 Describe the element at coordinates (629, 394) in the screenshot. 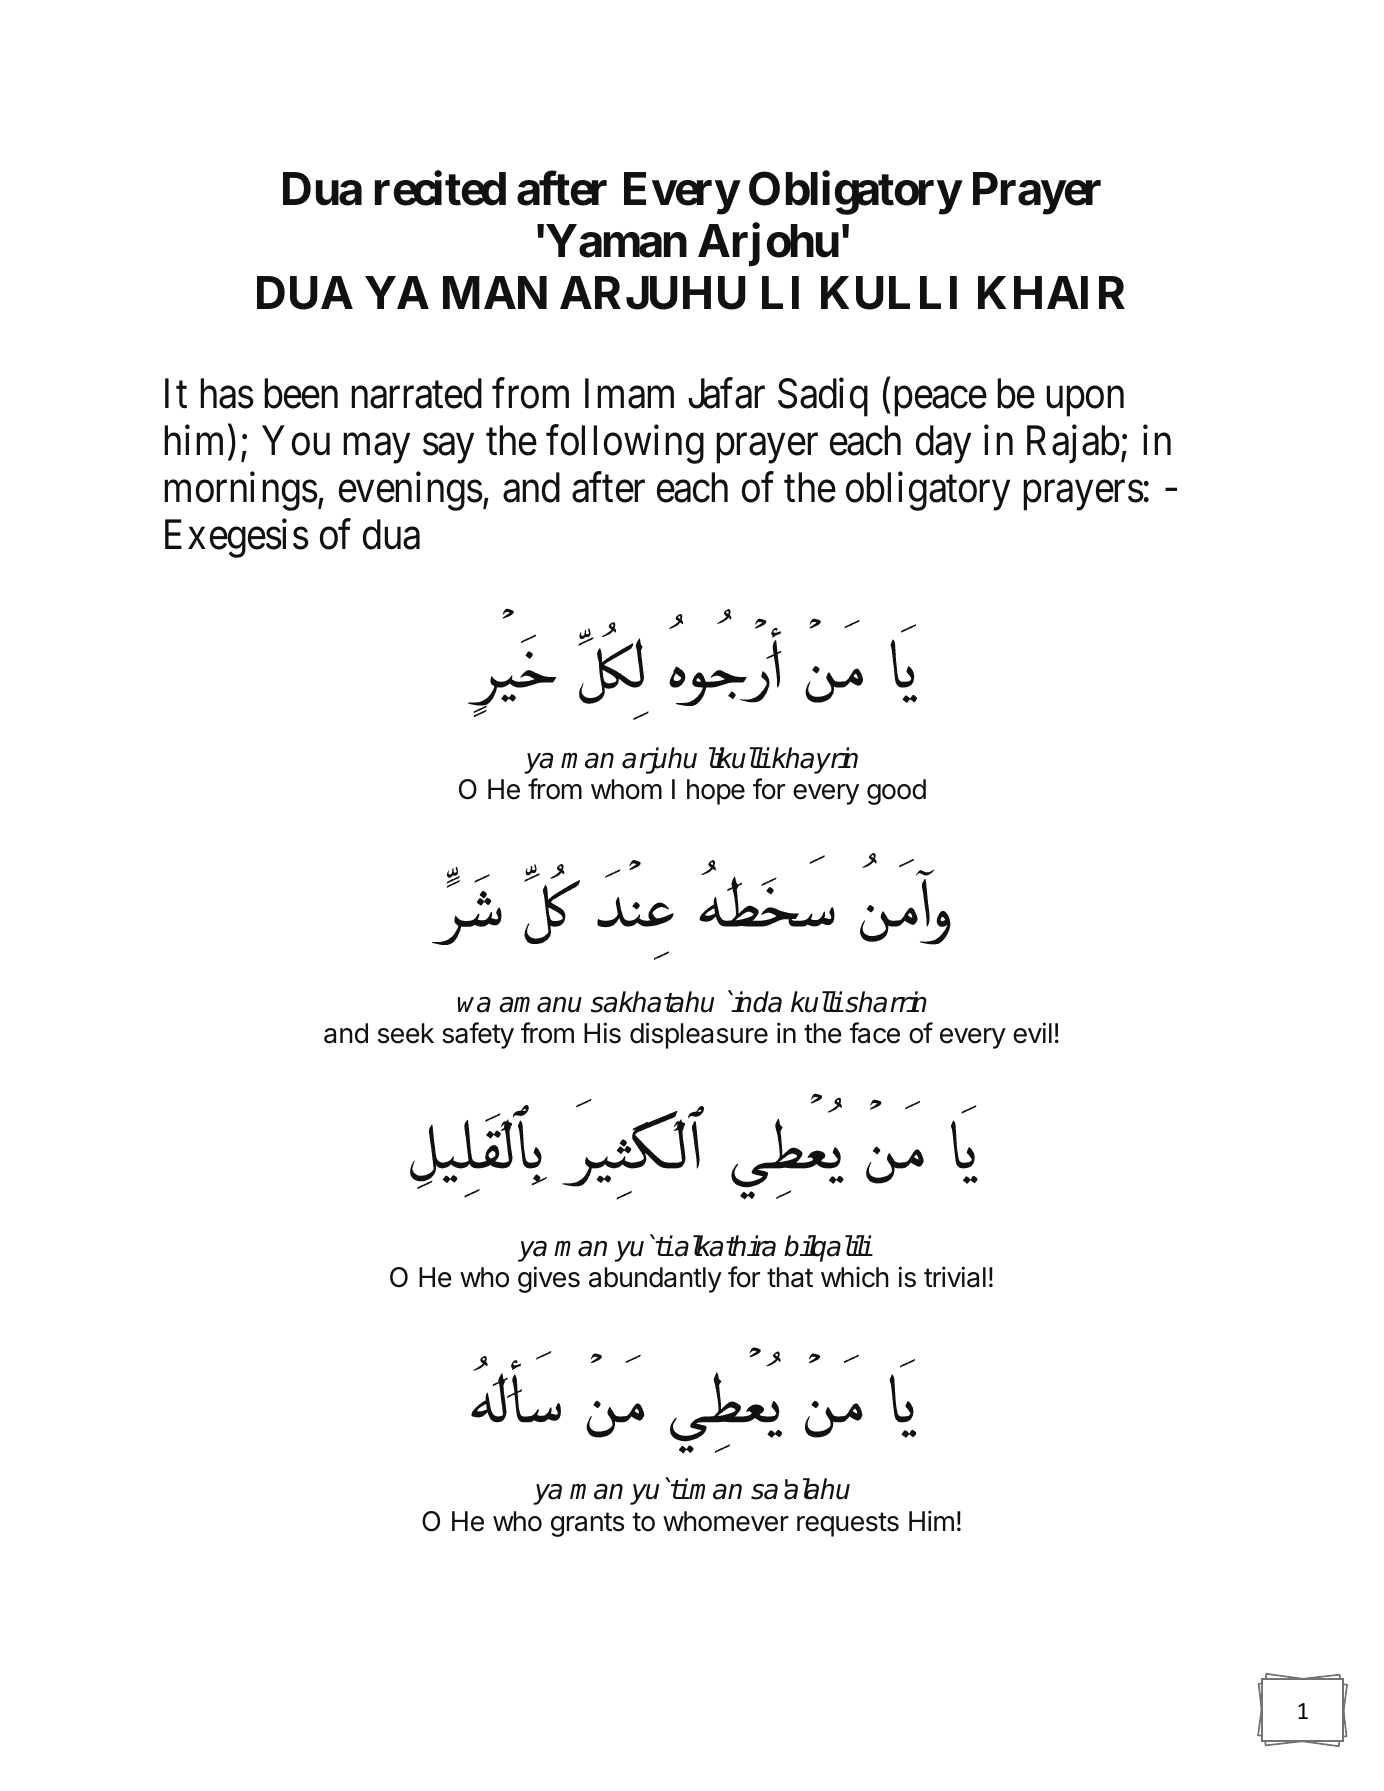

I see `Imam` at that location.
